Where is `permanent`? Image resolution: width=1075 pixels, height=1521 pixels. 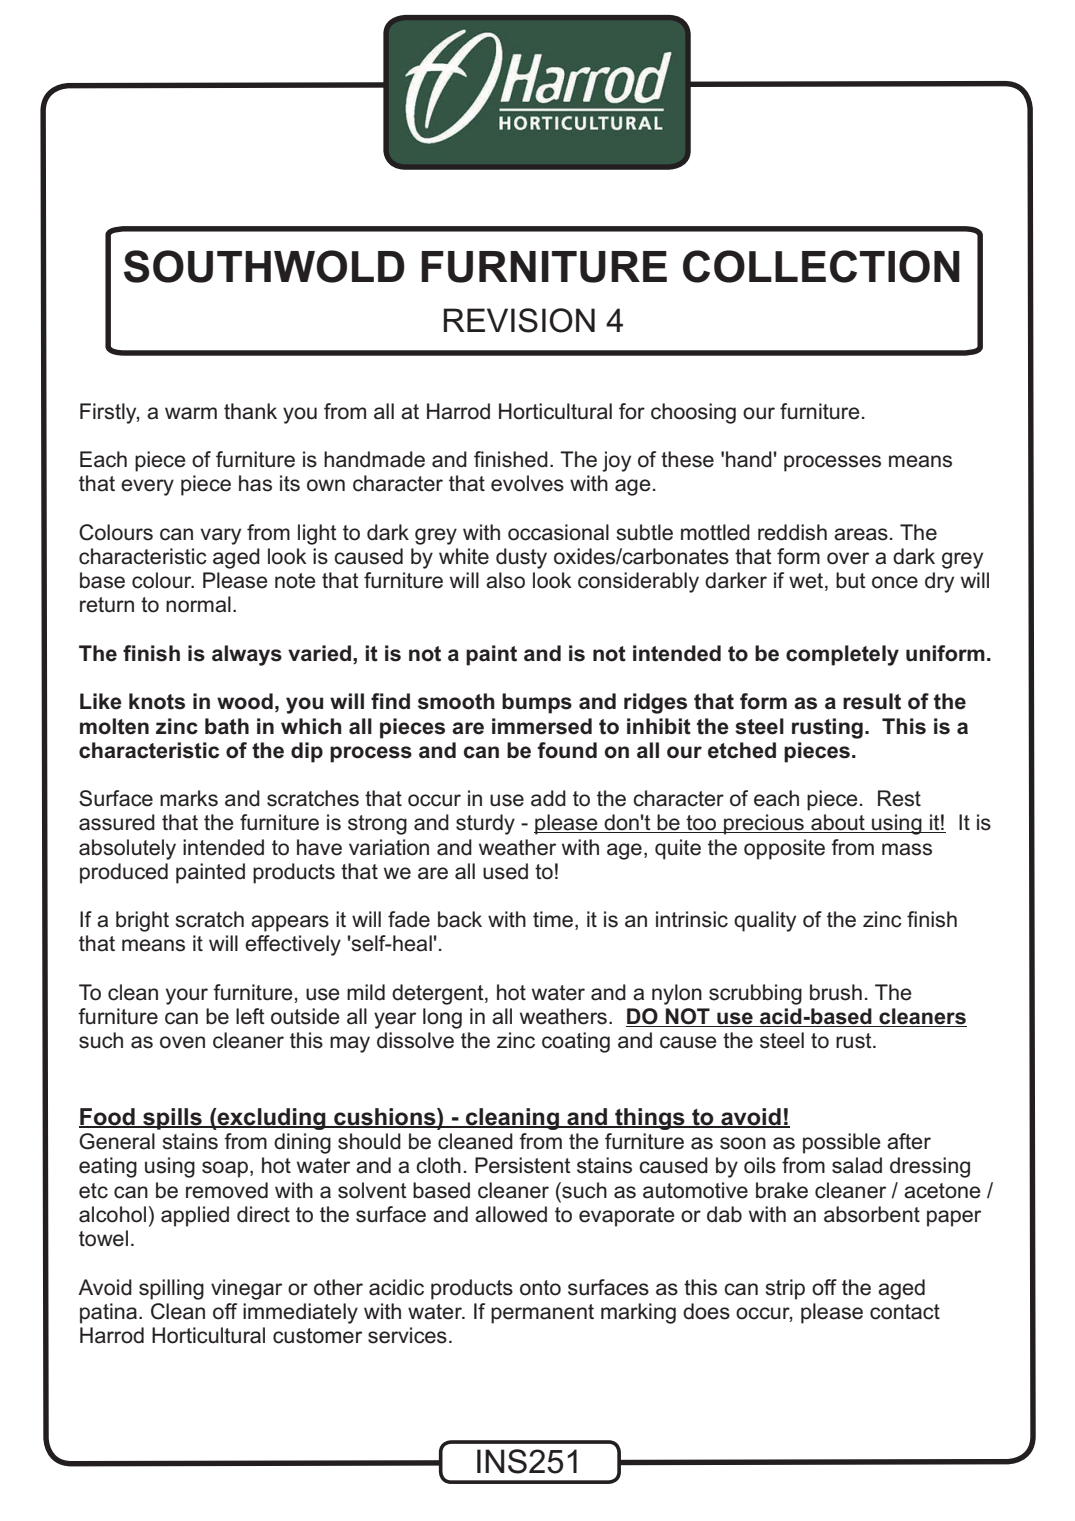
permanent is located at coordinates (542, 1314).
